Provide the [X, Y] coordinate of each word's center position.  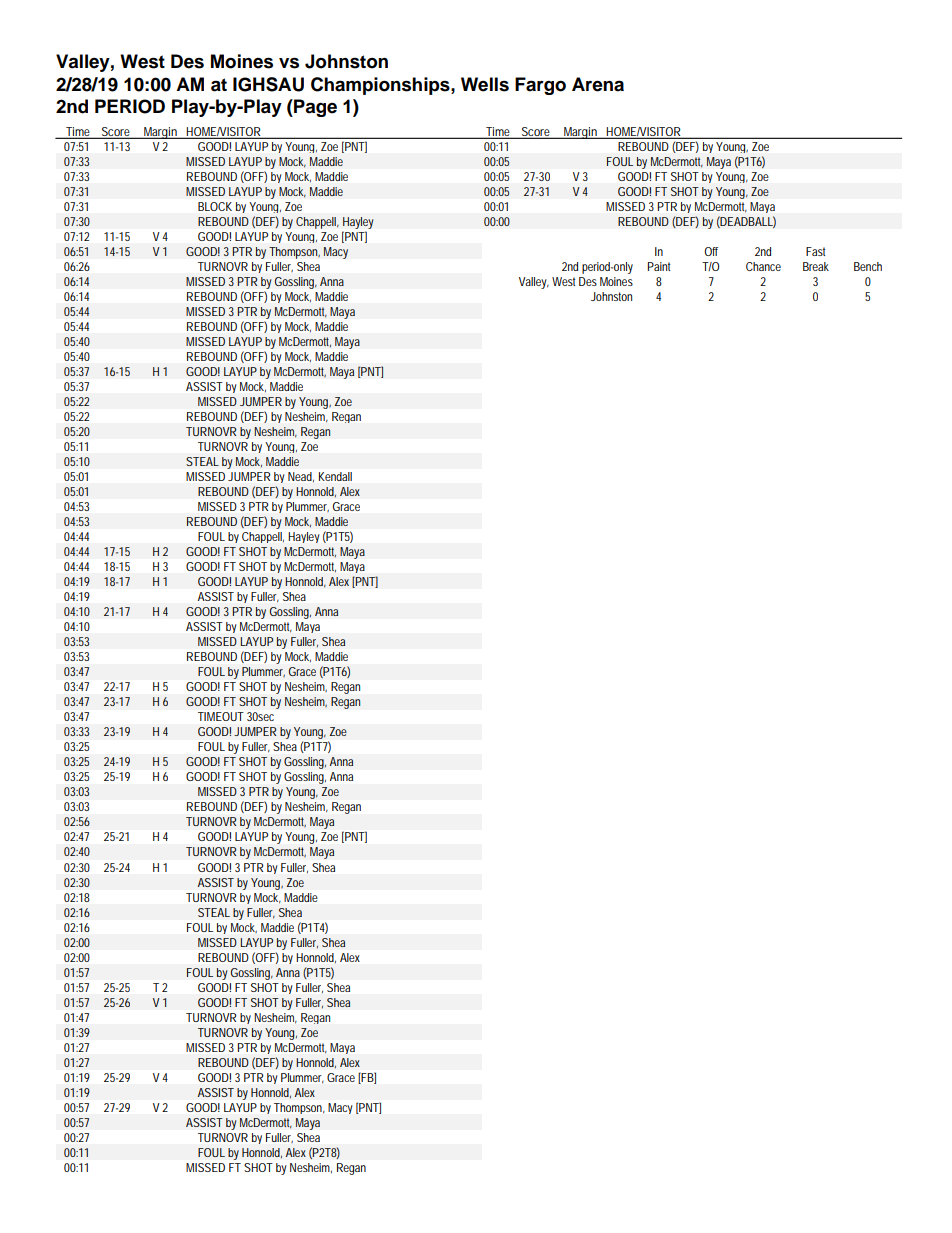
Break [816, 266]
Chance [763, 266]
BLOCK [215, 206]
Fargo [540, 86]
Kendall [335, 476]
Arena [598, 84]
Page [314, 108]
